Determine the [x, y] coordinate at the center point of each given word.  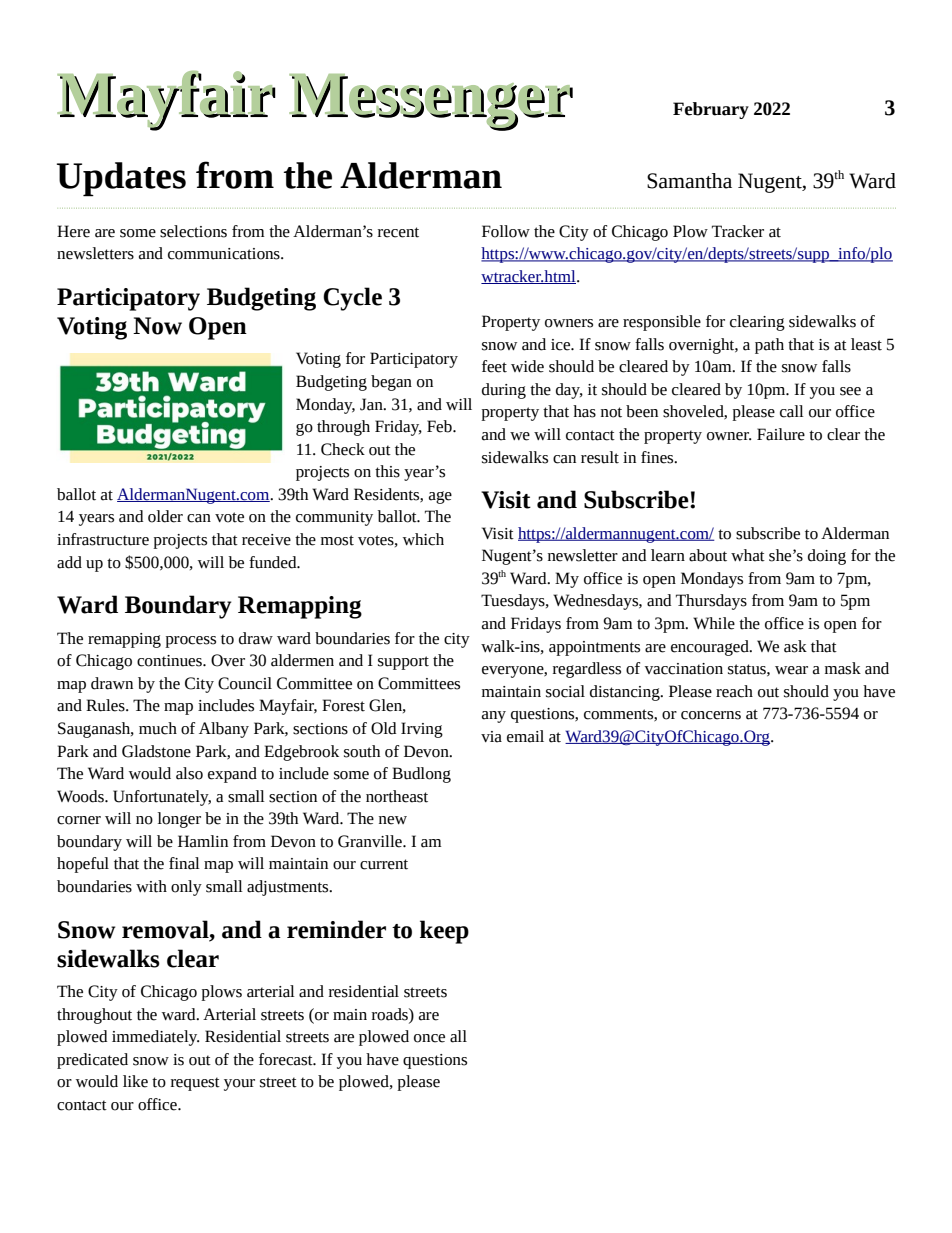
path [769, 346]
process [190, 642]
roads [391, 1014]
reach [734, 691]
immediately [156, 1038]
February [711, 110]
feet [494, 366]
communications [225, 254]
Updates [121, 179]
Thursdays [711, 602]
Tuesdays [514, 602]
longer [179, 820]
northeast [397, 796]
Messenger [431, 102]
